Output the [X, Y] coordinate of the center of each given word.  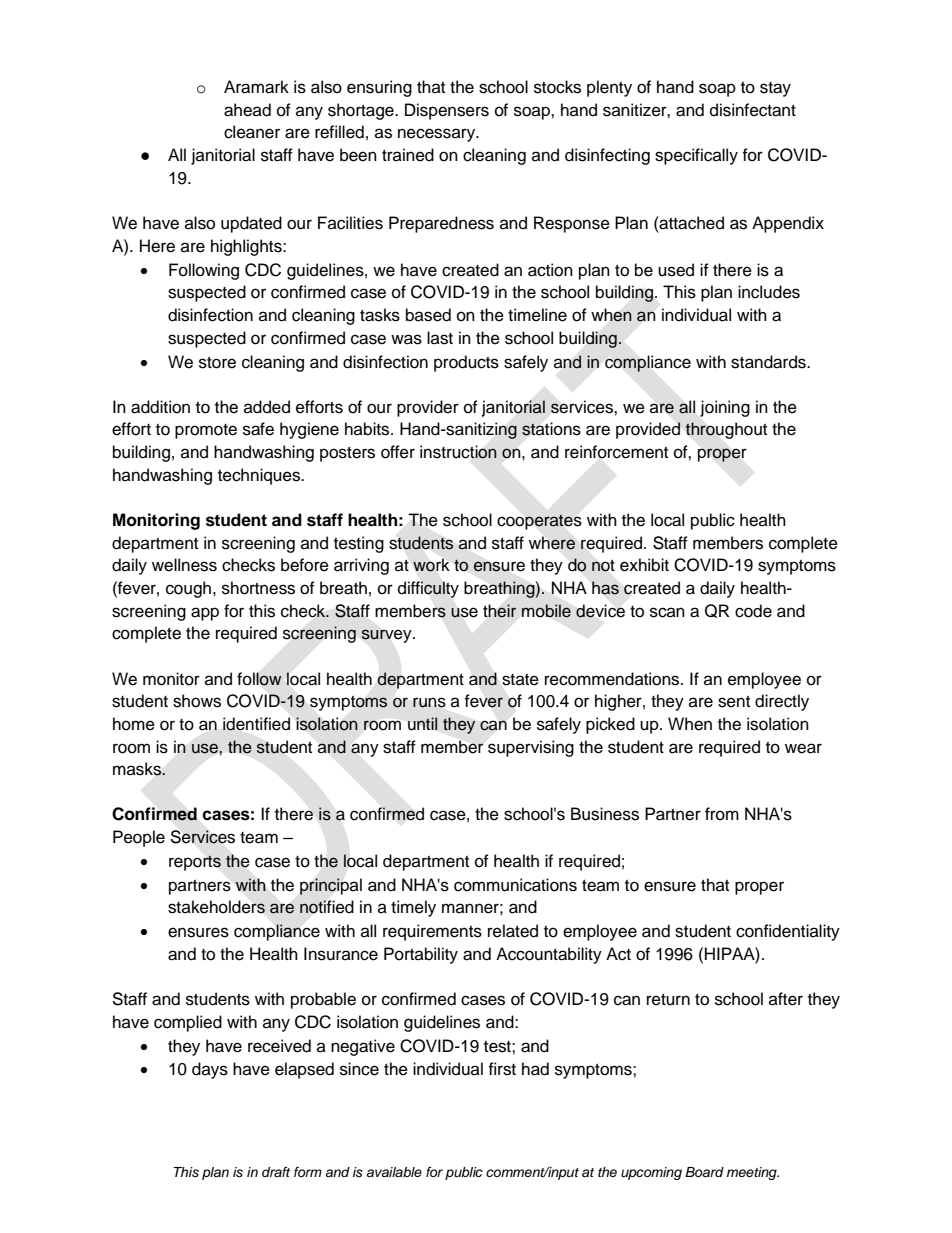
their [499, 611]
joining [725, 408]
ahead [247, 110]
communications [515, 885]
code [753, 611]
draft [276, 1172]
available [394, 1172]
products [466, 363]
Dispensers [447, 111]
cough [188, 589]
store [217, 363]
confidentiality [788, 932]
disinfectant [753, 110]
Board [704, 1172]
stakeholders [216, 907]
